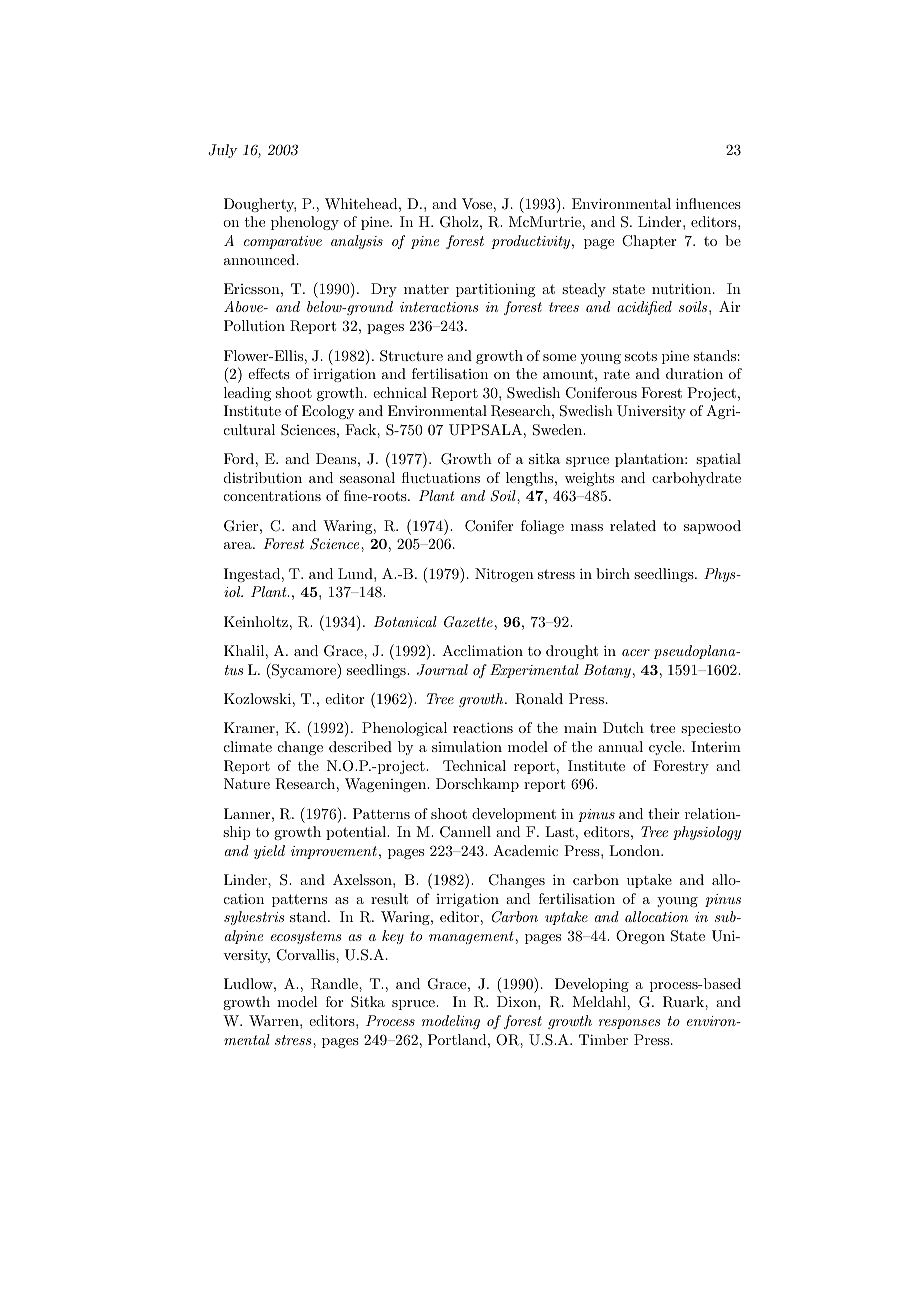  I want to click on Warren, so click(275, 1020).
